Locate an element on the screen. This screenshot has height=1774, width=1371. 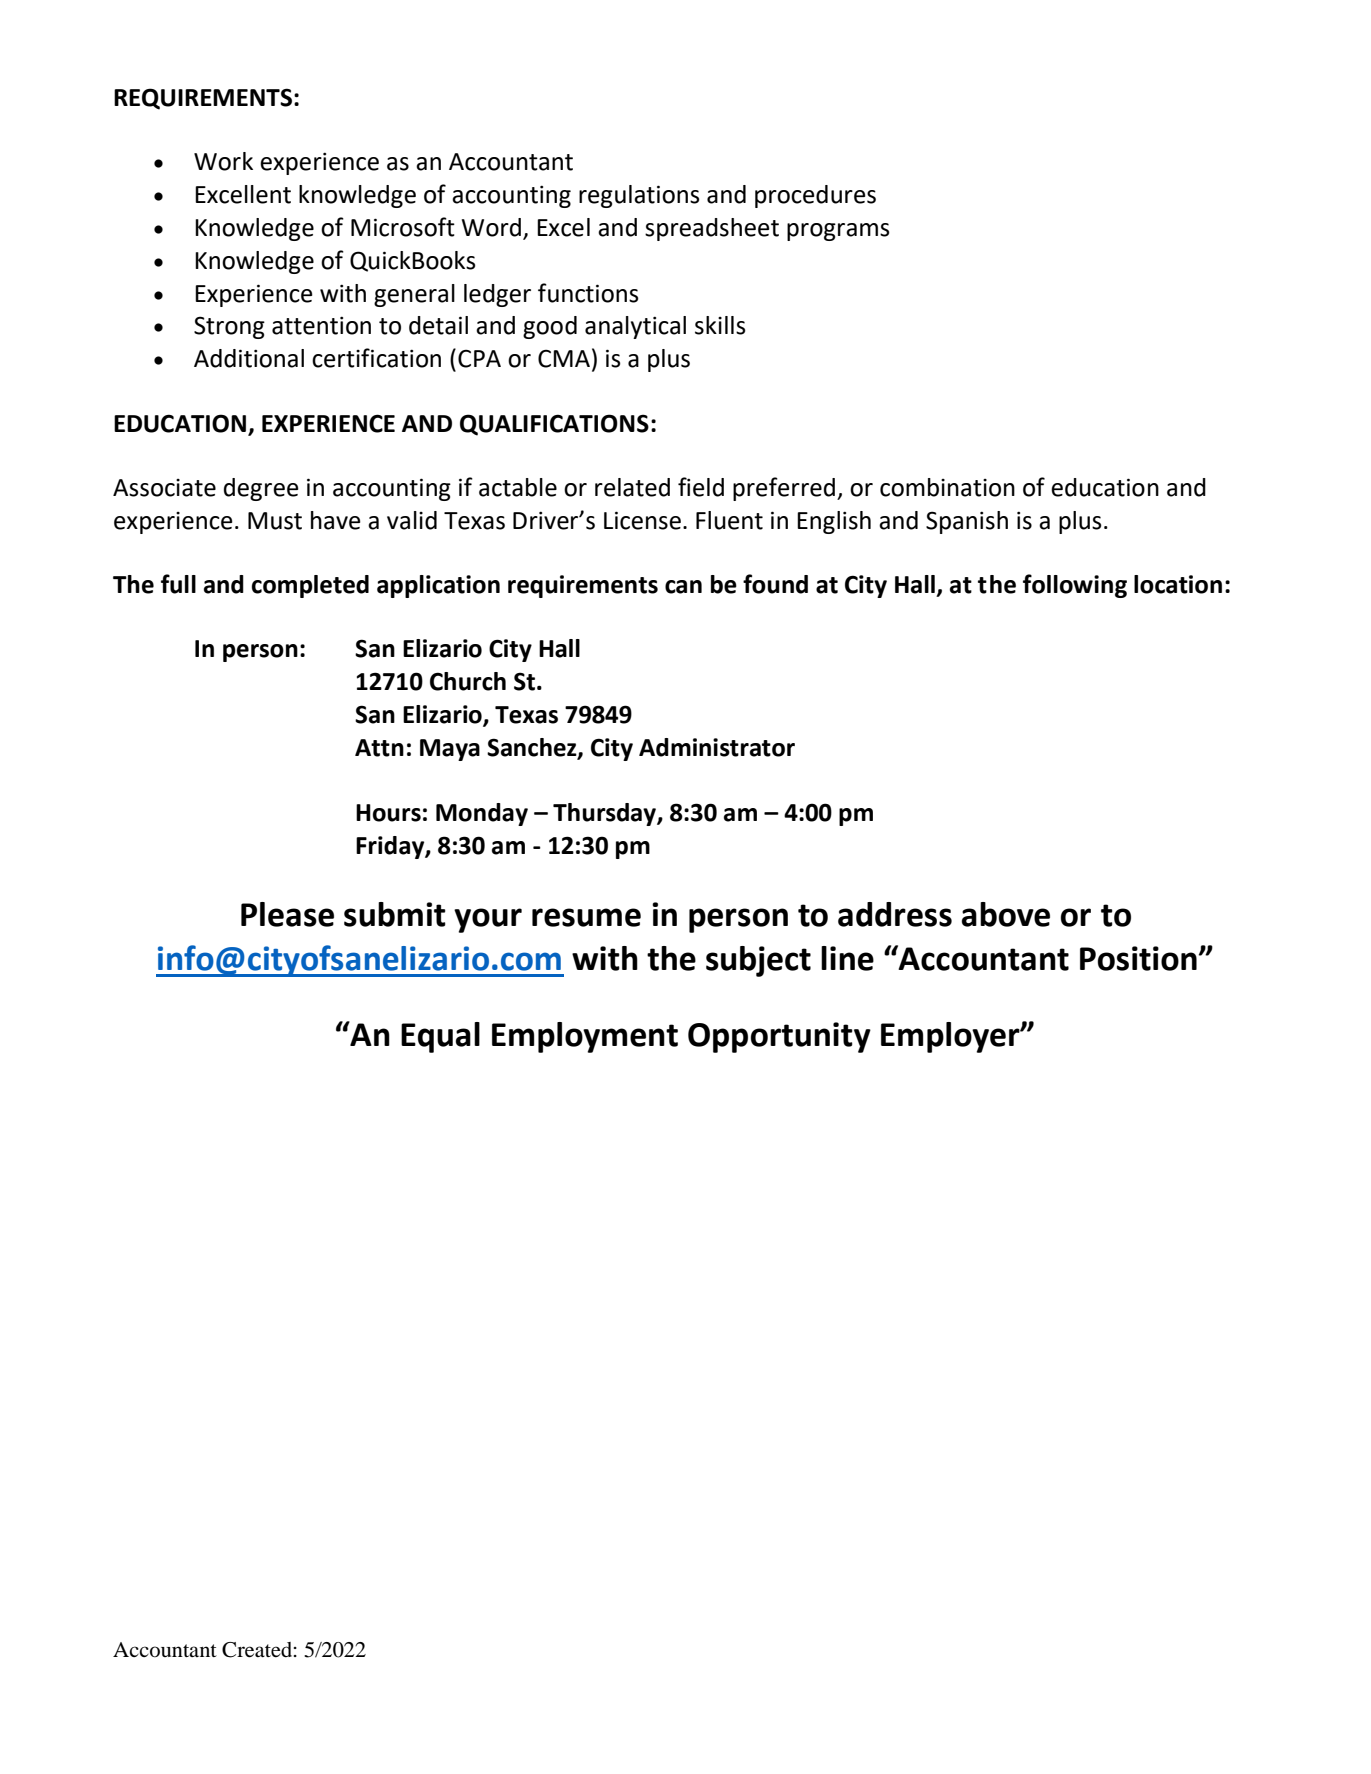
Equal is located at coordinates (440, 1037).
